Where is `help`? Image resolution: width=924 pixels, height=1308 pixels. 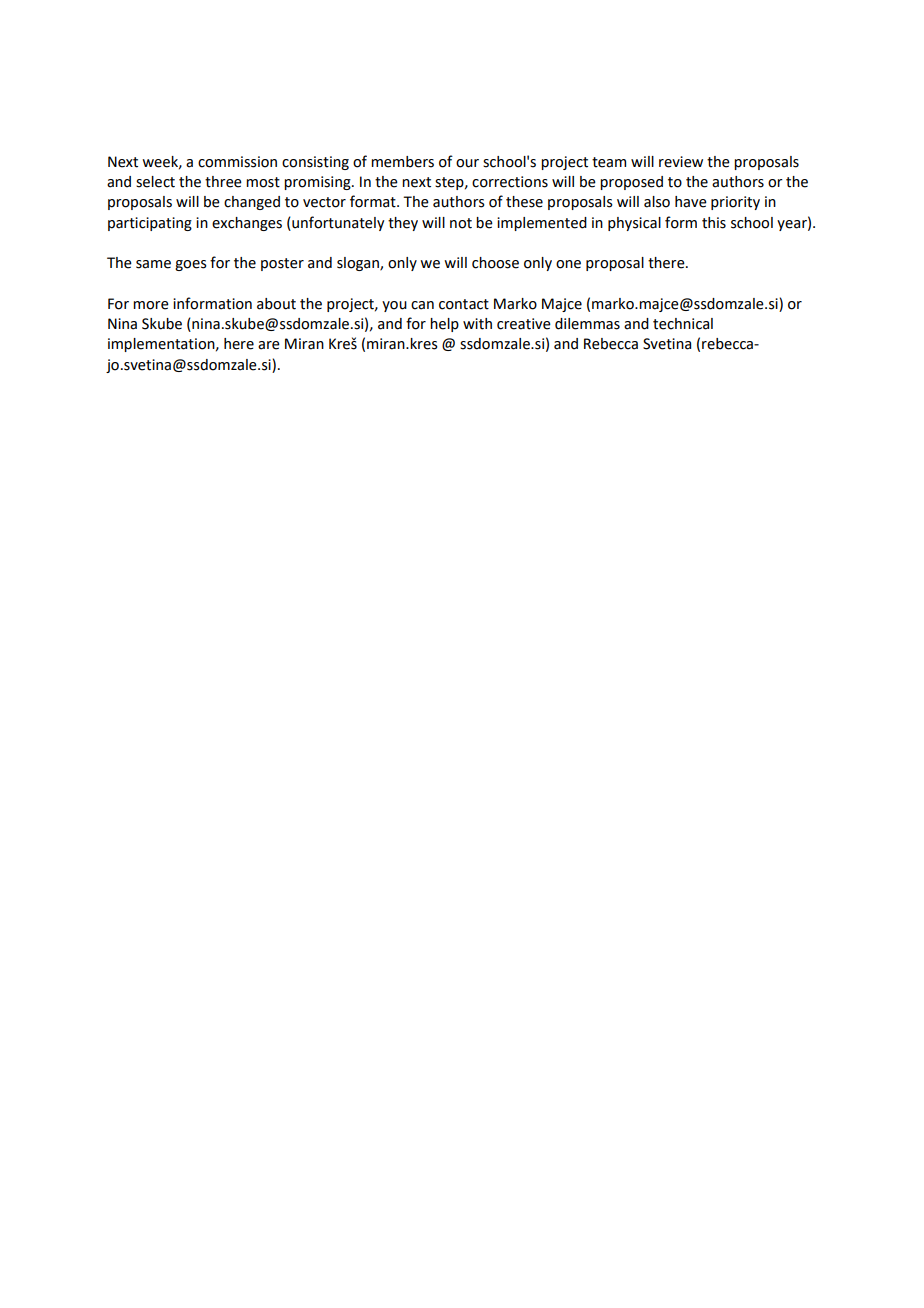
help is located at coordinates (444, 325).
